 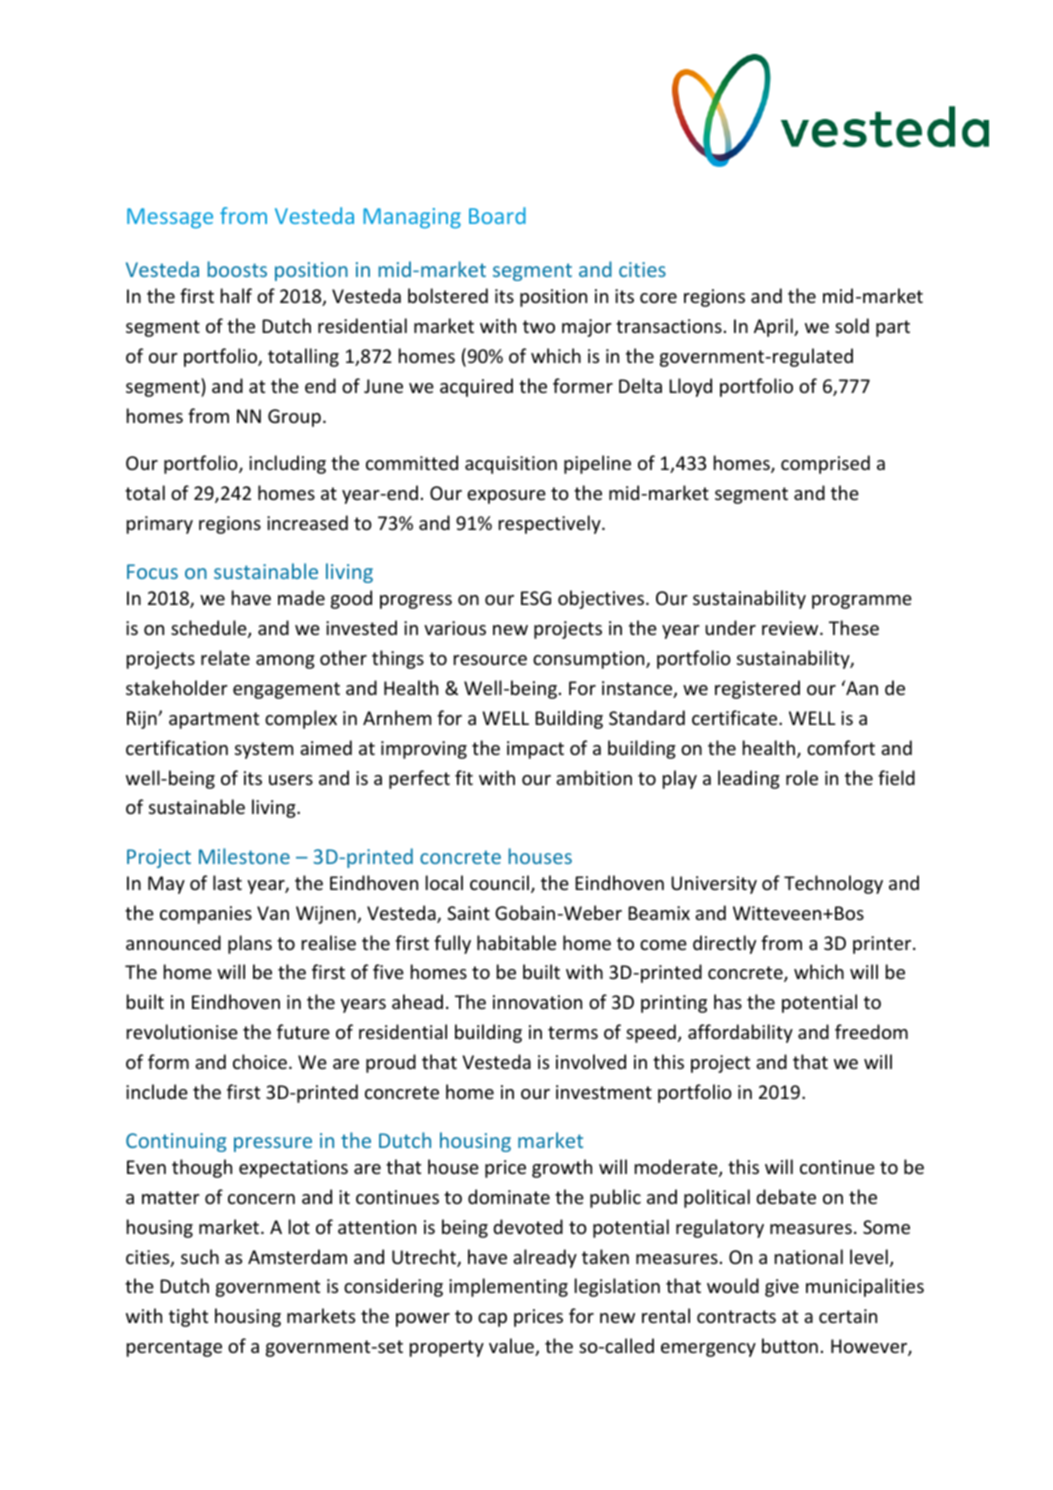 What do you see at coordinates (774, 327) in the document?
I see `April` at bounding box center [774, 327].
